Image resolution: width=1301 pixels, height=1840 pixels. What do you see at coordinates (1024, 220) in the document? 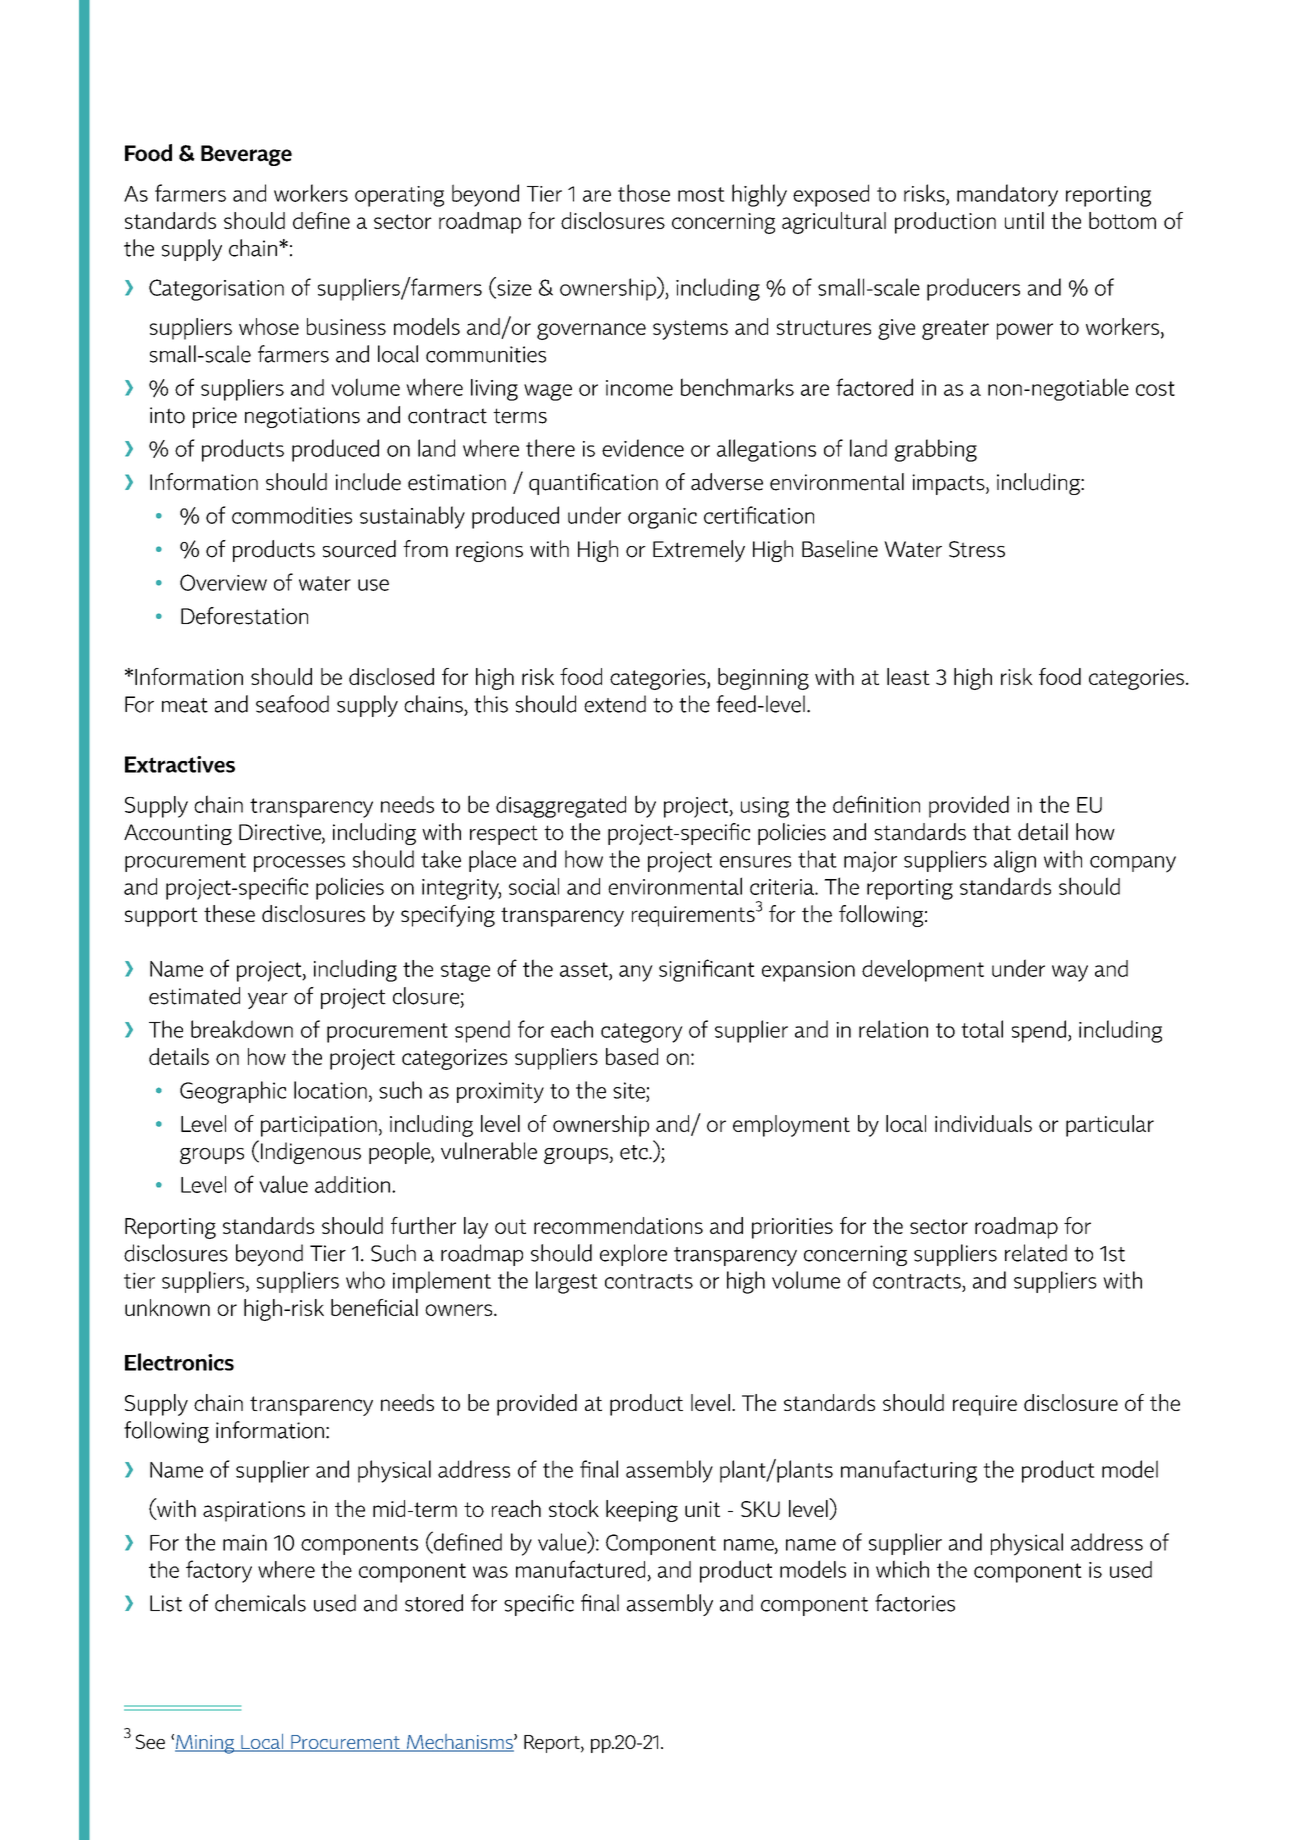
I see `until` at bounding box center [1024, 220].
